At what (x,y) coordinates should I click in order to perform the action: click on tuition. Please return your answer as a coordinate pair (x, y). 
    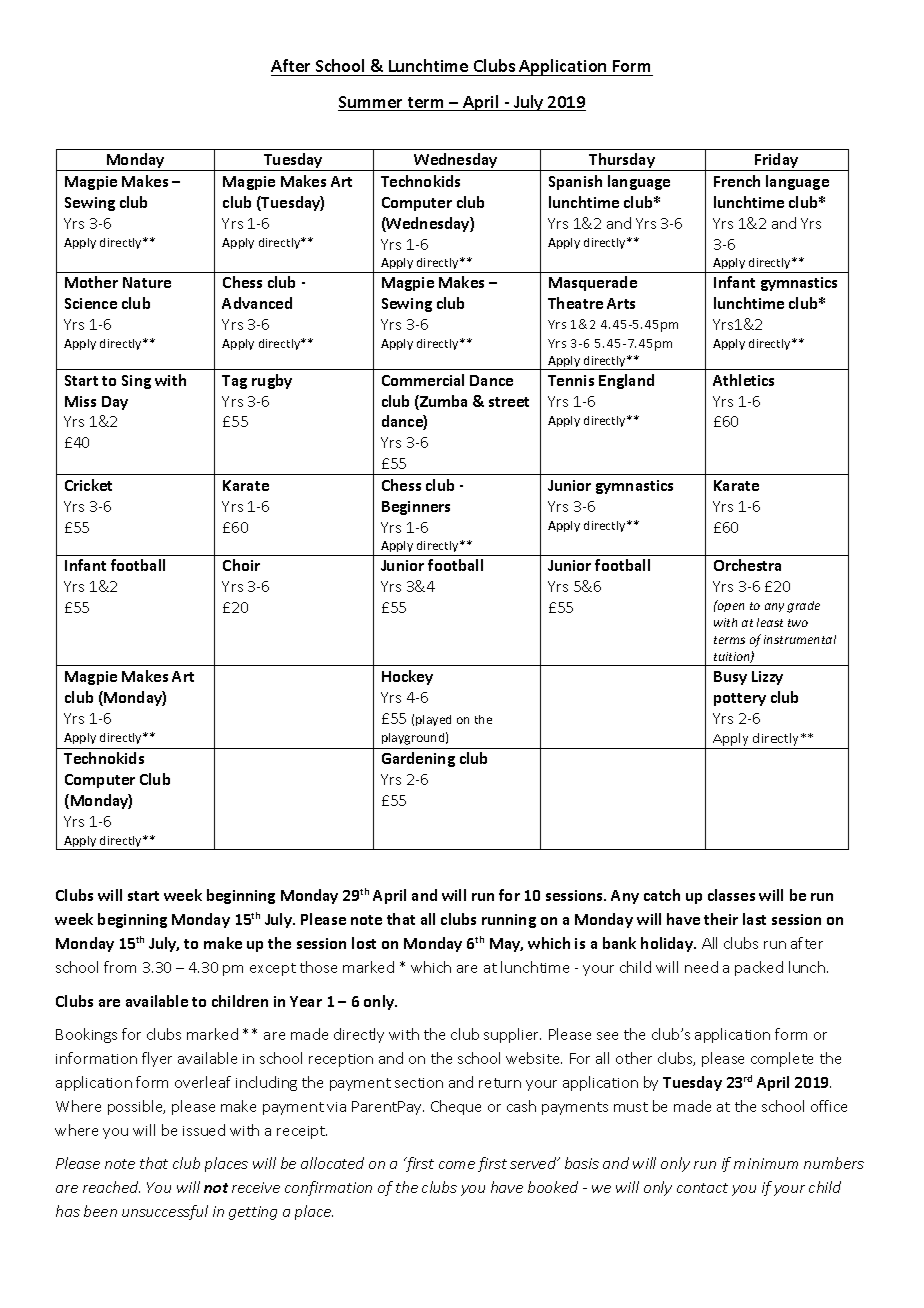
    Looking at the image, I should click on (733, 657).
